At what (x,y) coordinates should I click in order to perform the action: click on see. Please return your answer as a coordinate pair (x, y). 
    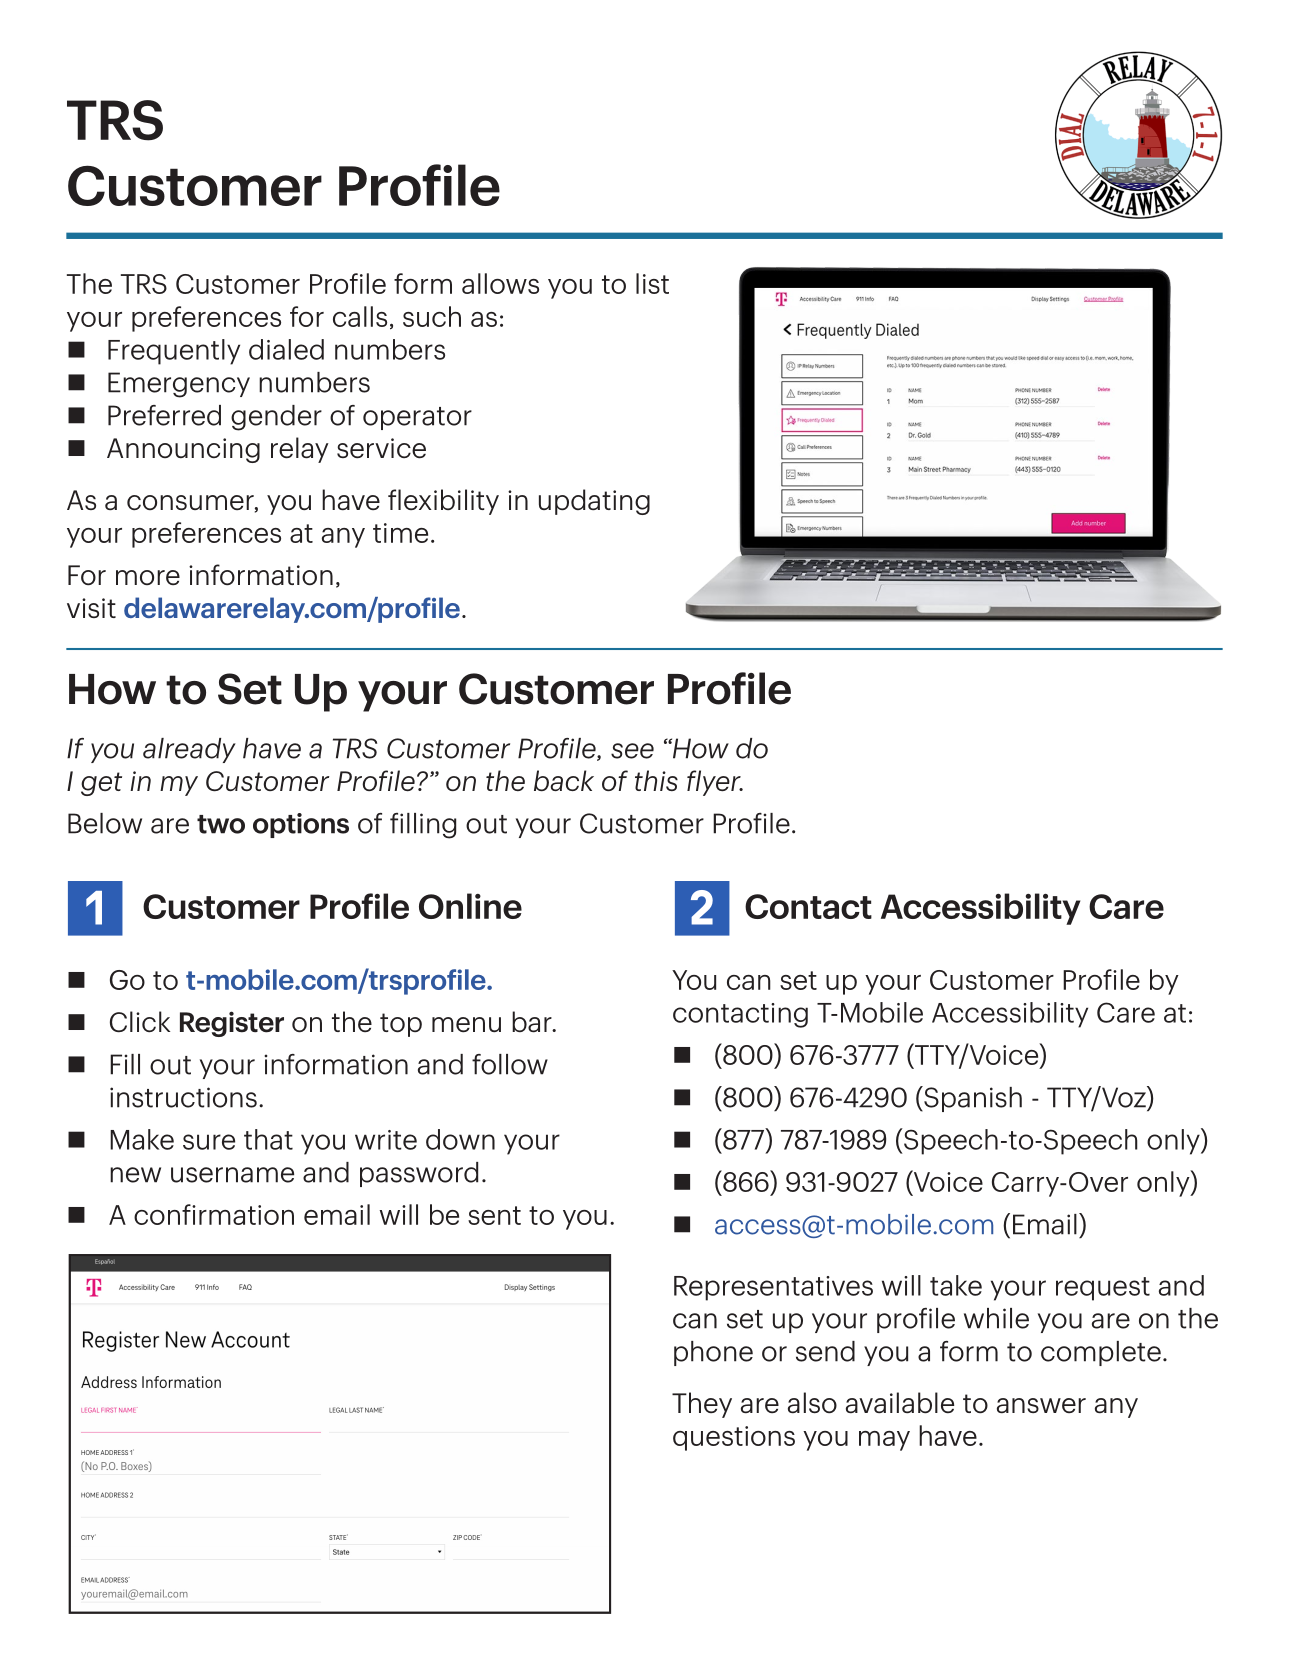
    Looking at the image, I should click on (632, 751).
